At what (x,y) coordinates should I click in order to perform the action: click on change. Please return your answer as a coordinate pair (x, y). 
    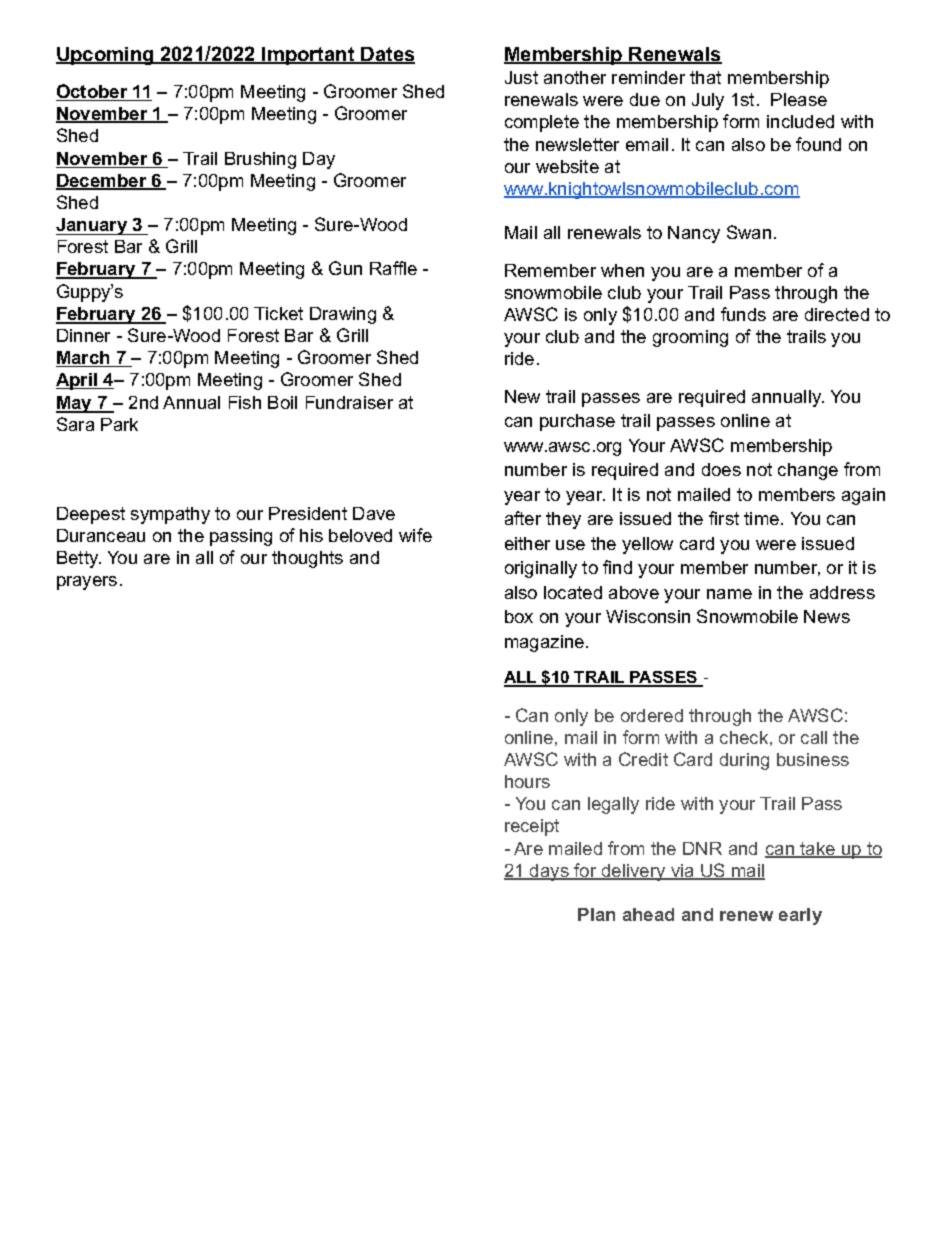
    Looking at the image, I should click on (808, 471).
